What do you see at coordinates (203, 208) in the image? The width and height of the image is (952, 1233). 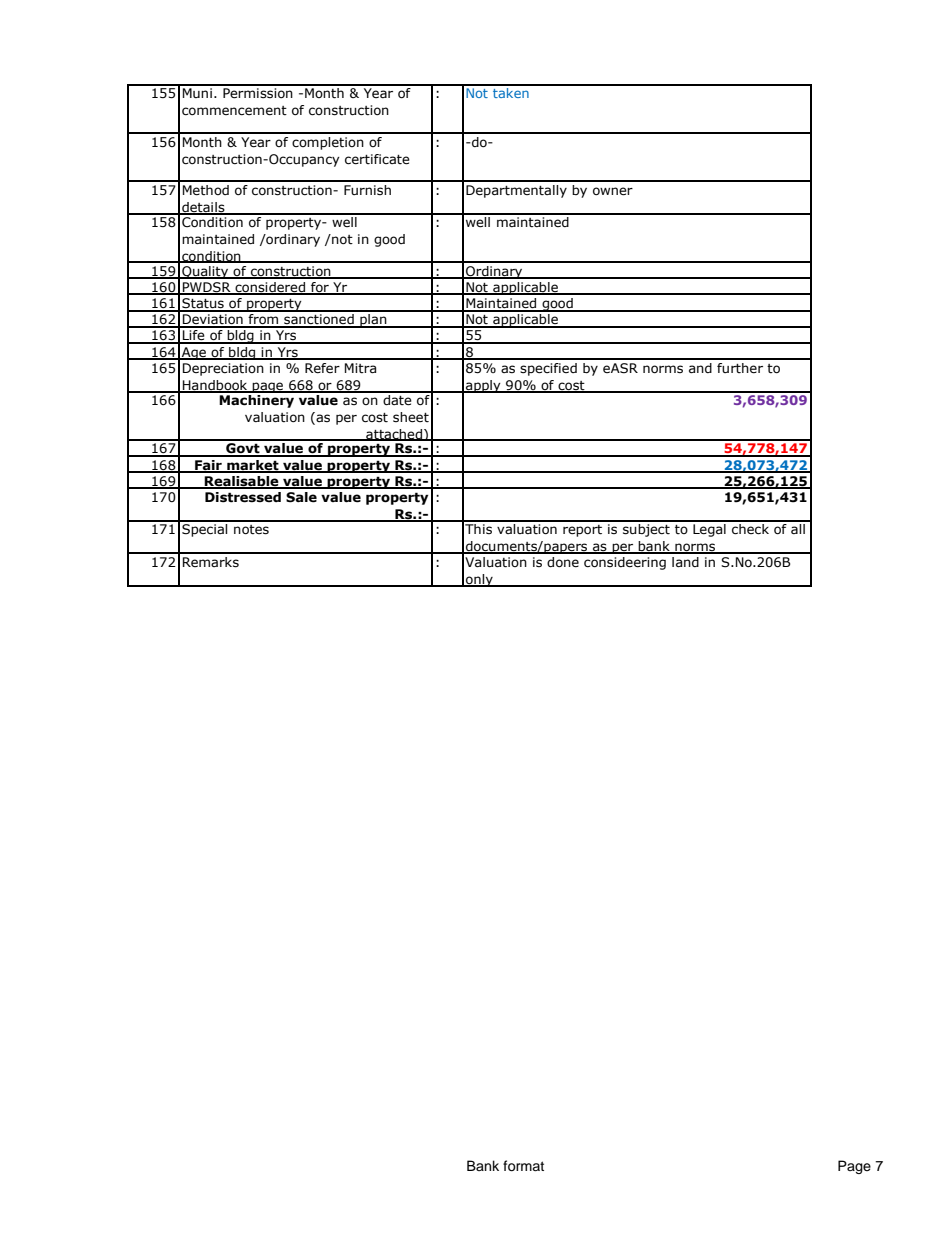 I see `details` at bounding box center [203, 208].
